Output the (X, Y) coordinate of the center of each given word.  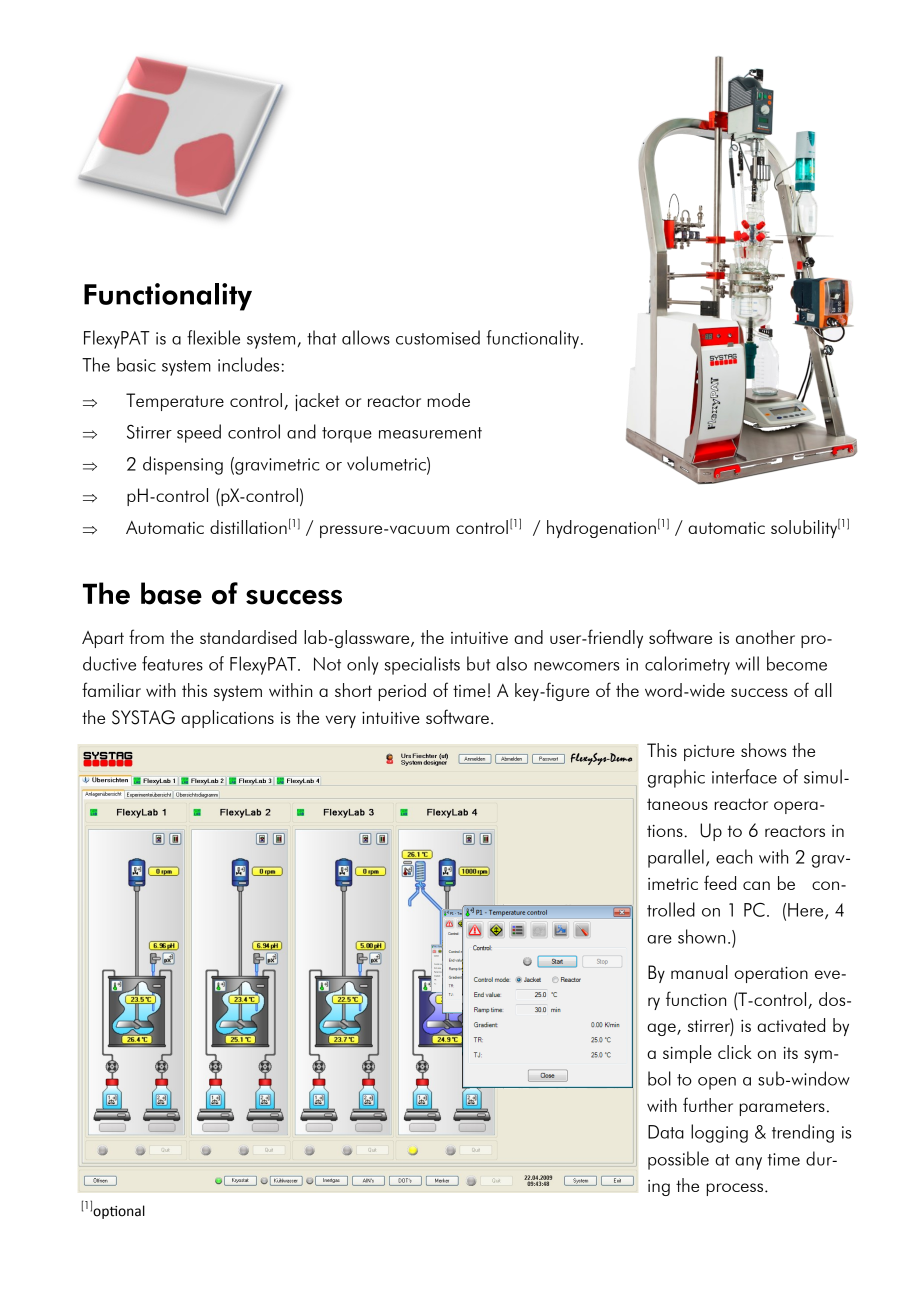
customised (438, 337)
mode (448, 400)
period (402, 692)
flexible (213, 337)
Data (666, 1132)
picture (709, 753)
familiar (111, 689)
